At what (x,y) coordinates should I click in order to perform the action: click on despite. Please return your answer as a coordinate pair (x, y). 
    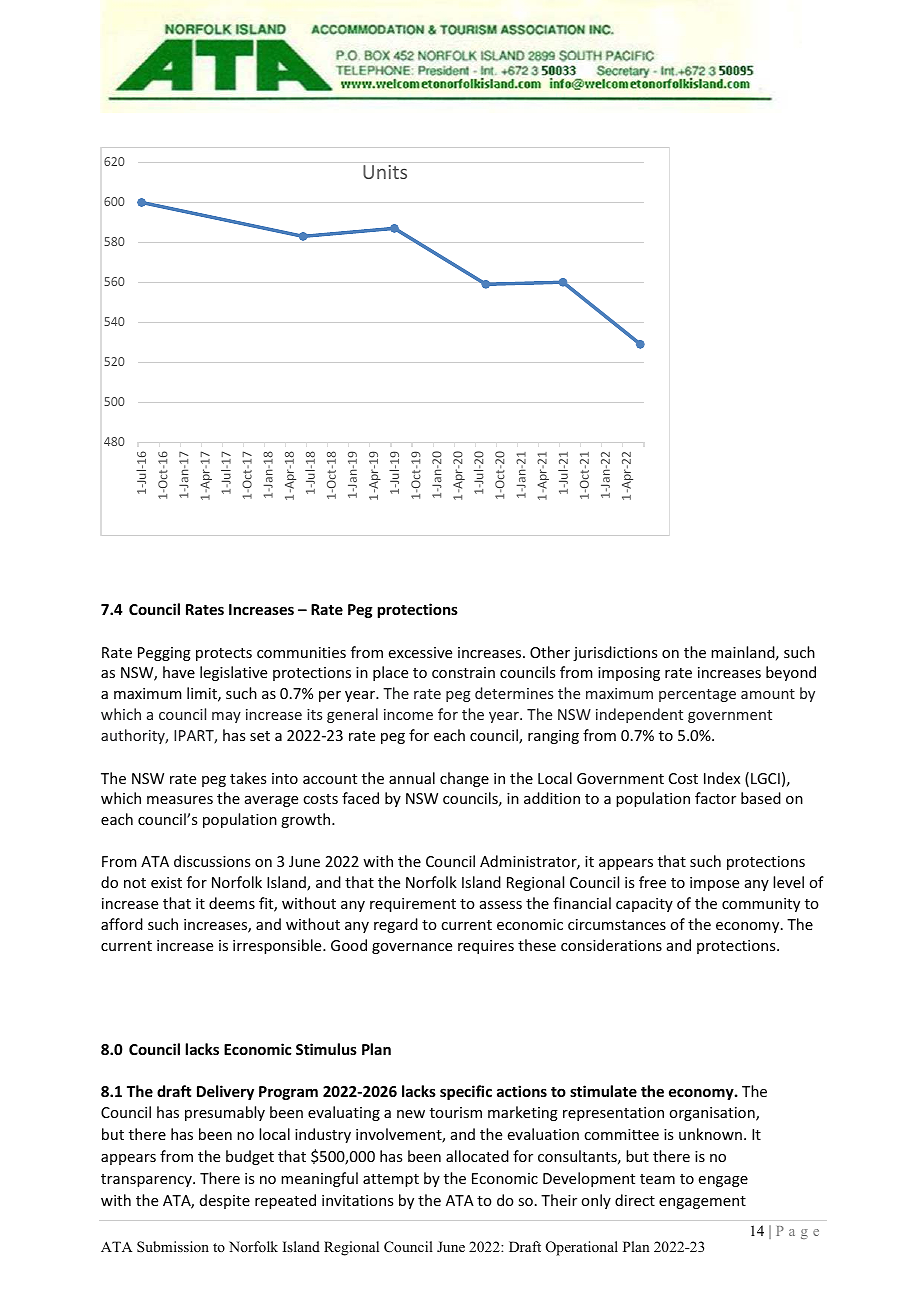
    Looking at the image, I should click on (225, 1201).
